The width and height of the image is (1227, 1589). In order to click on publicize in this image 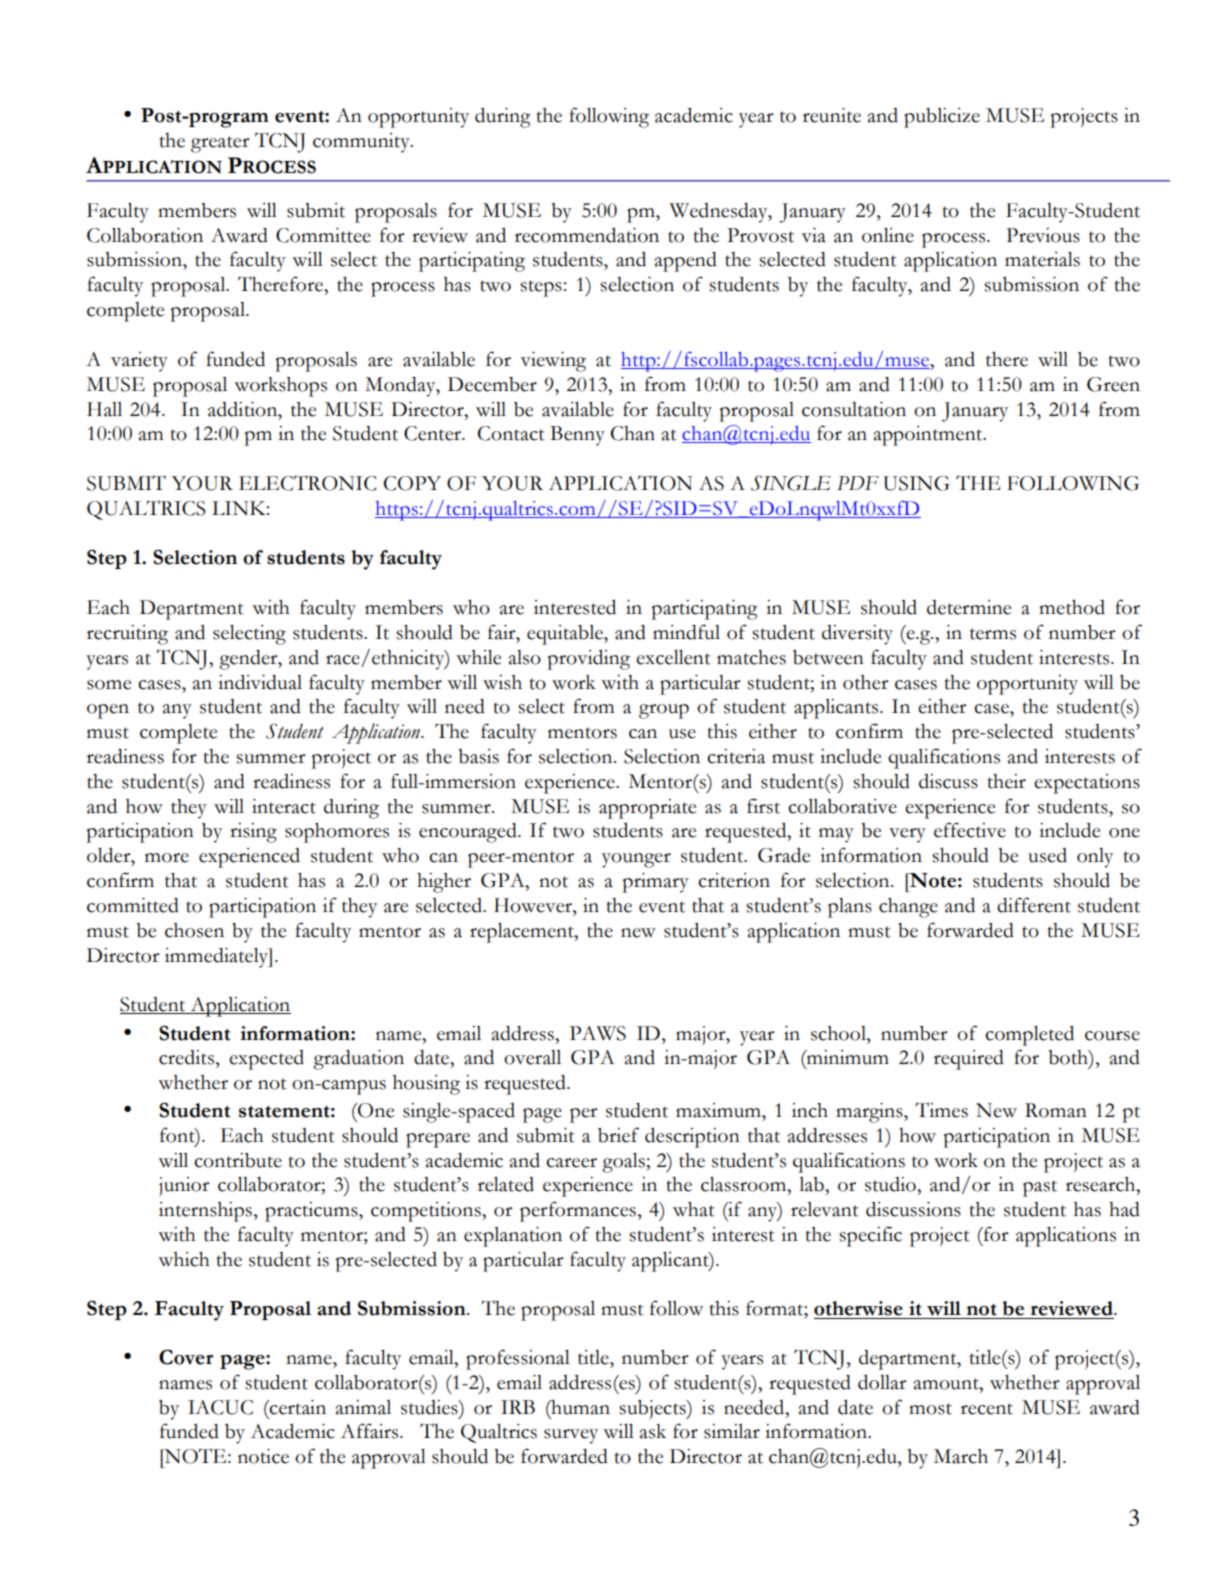, I will do `click(942, 118)`.
